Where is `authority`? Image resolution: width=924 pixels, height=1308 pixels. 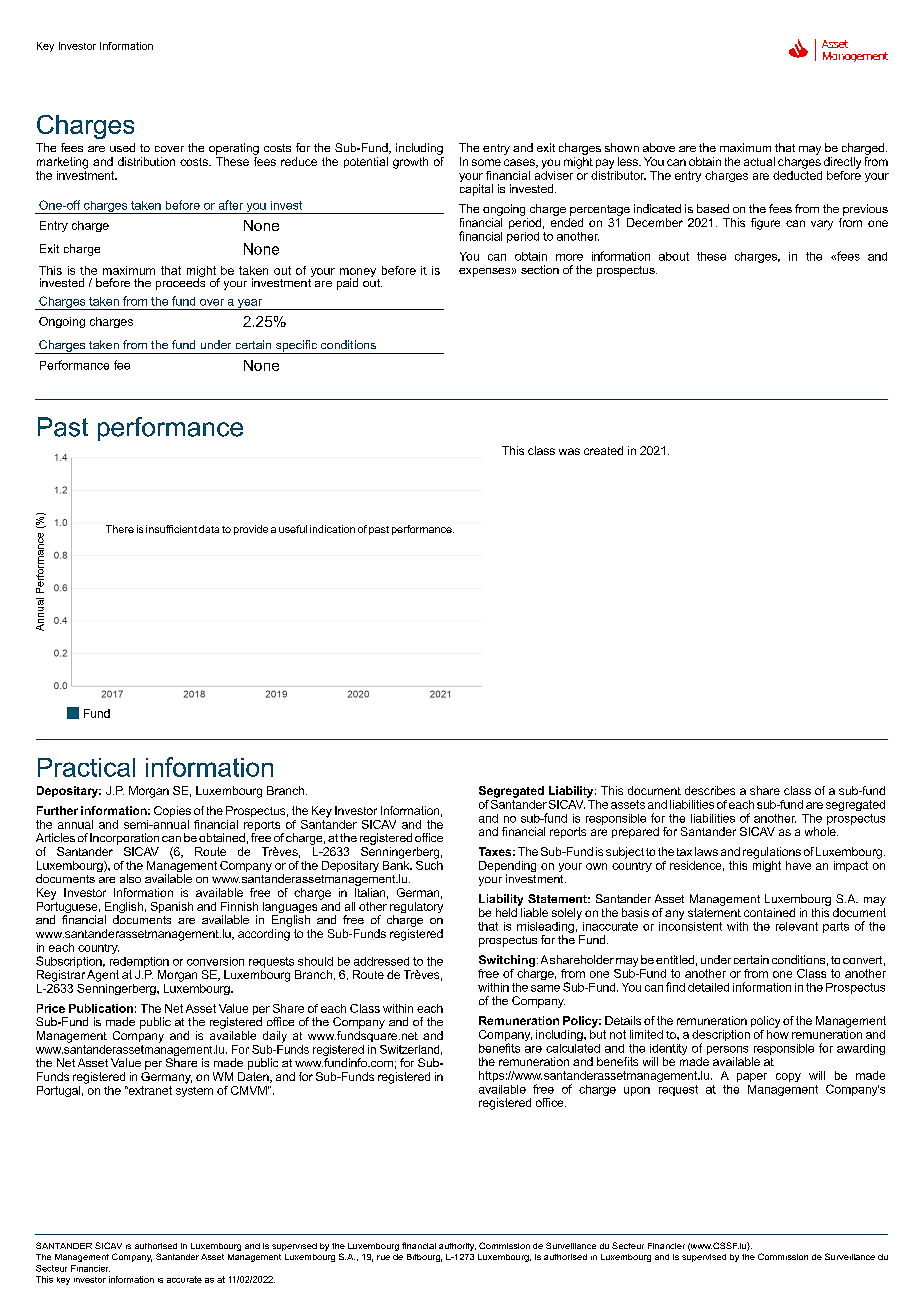 authority is located at coordinates (457, 1247).
